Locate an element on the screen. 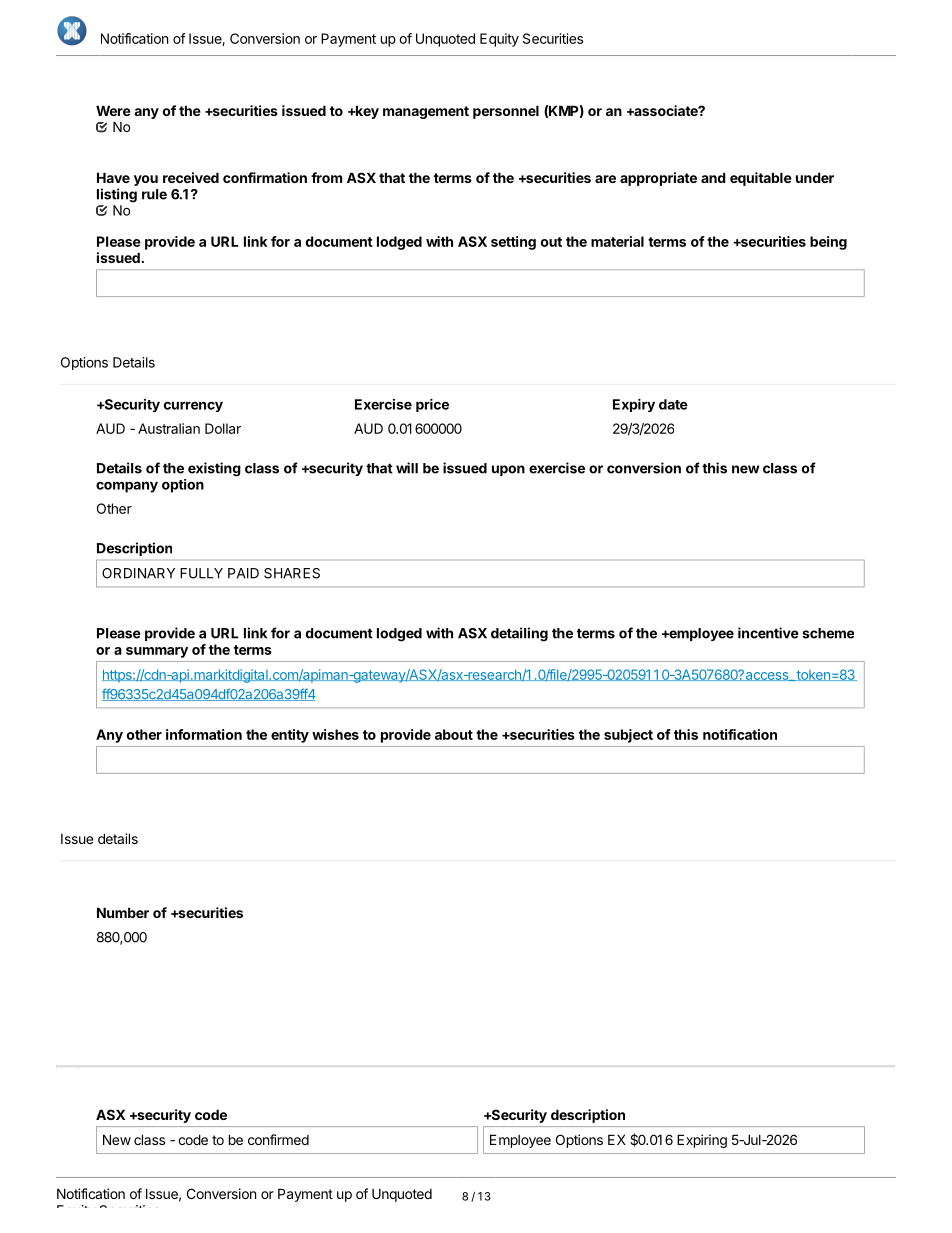 The height and width of the screenshot is (1233, 952). detailing is located at coordinates (519, 634).
